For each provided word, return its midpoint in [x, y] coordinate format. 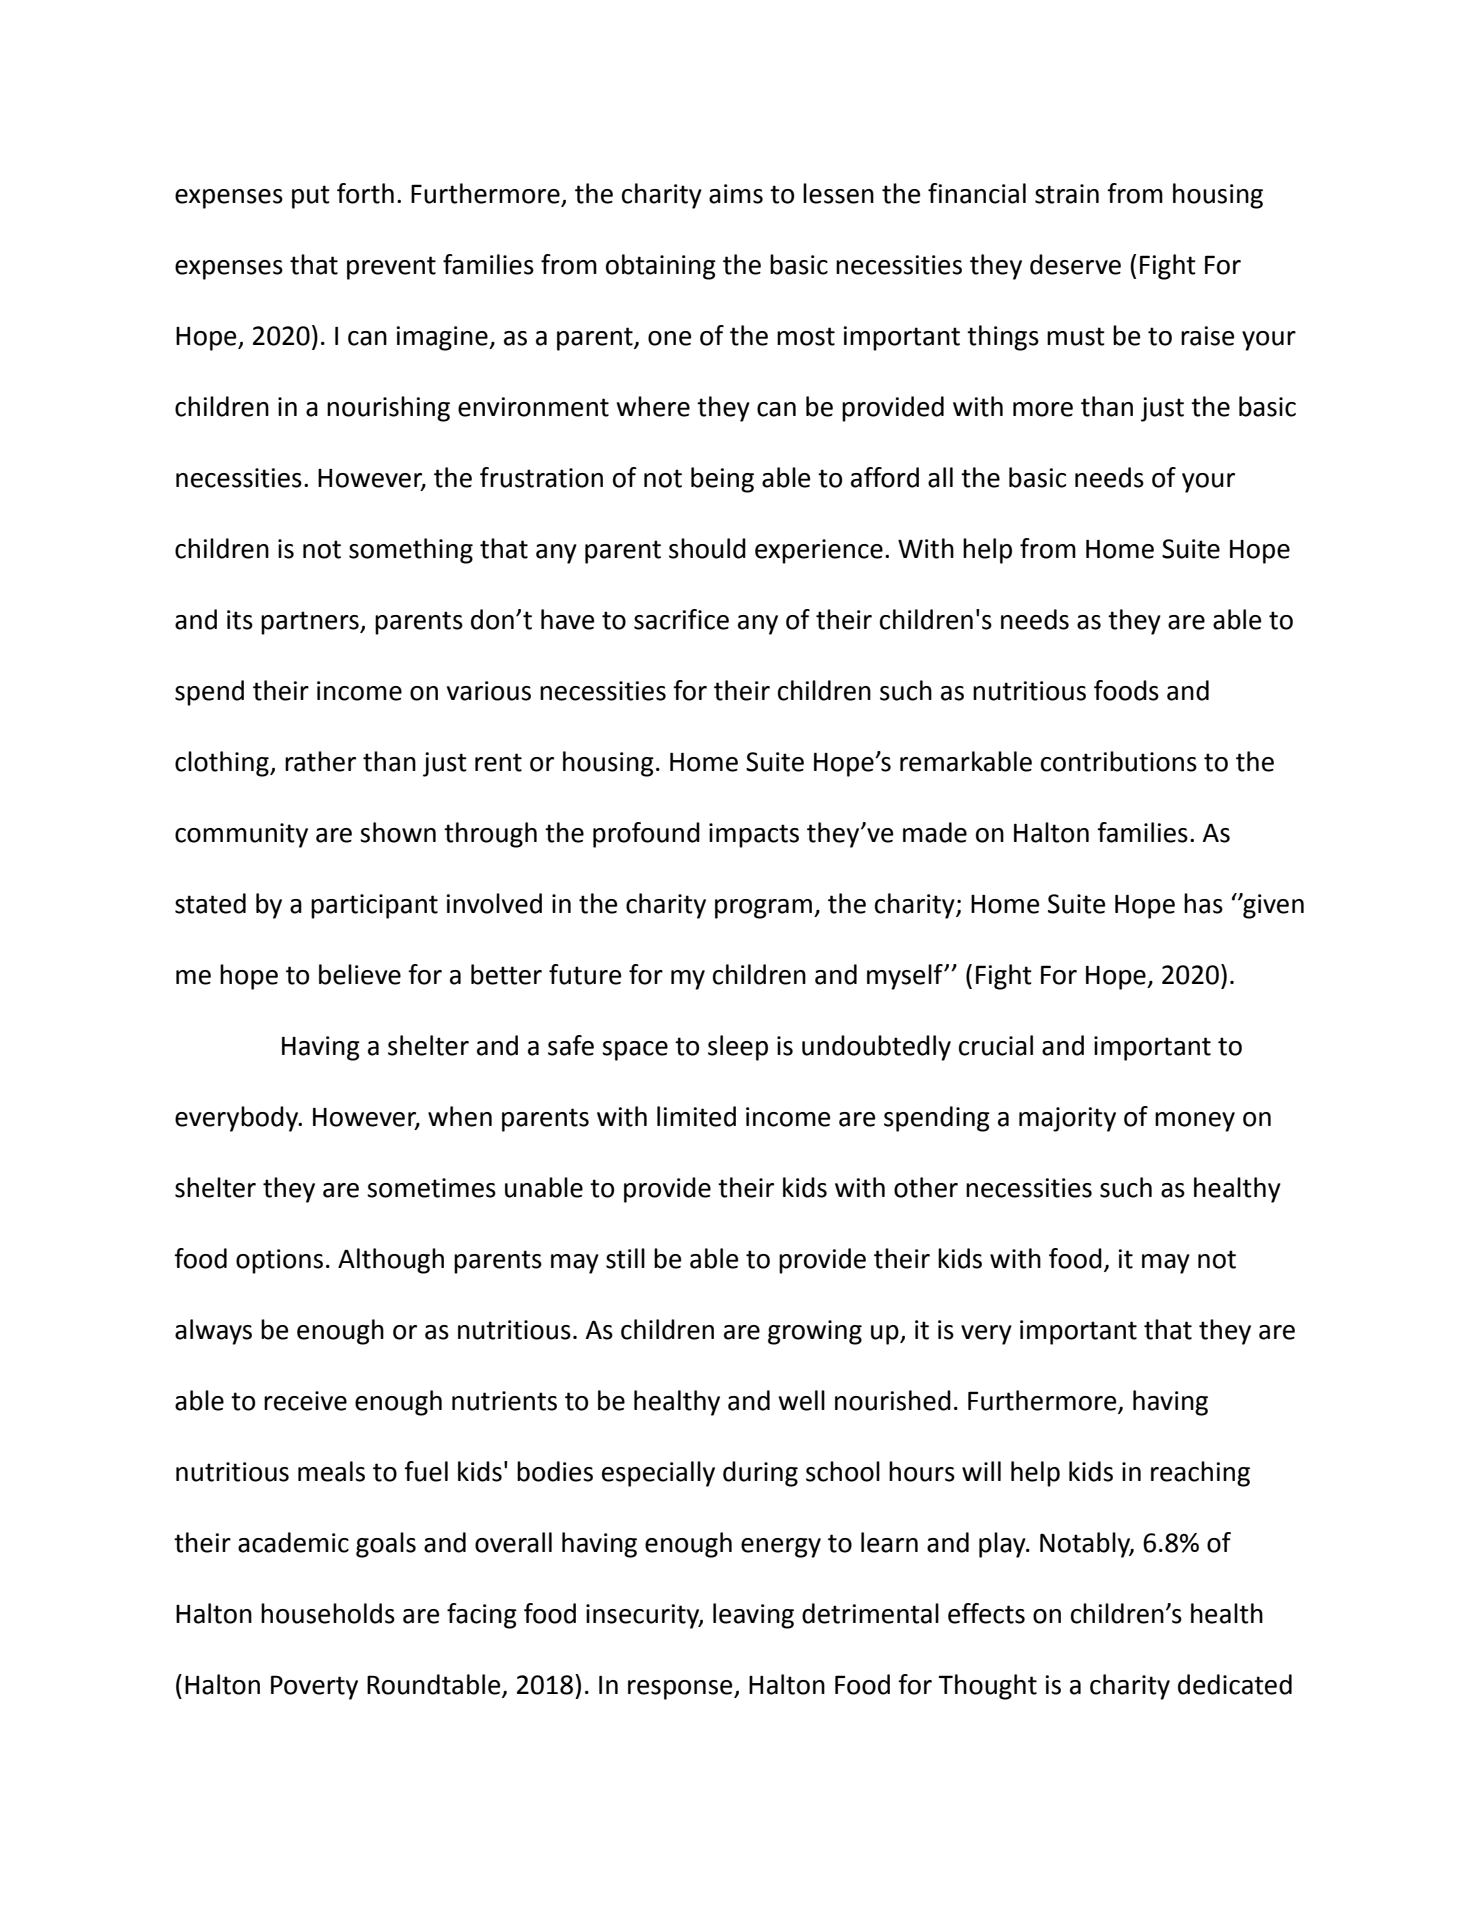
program [763, 909]
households [328, 1613]
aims [736, 194]
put [311, 197]
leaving [753, 1616]
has [1203, 903]
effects [986, 1613]
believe [360, 974]
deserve [1075, 264]
